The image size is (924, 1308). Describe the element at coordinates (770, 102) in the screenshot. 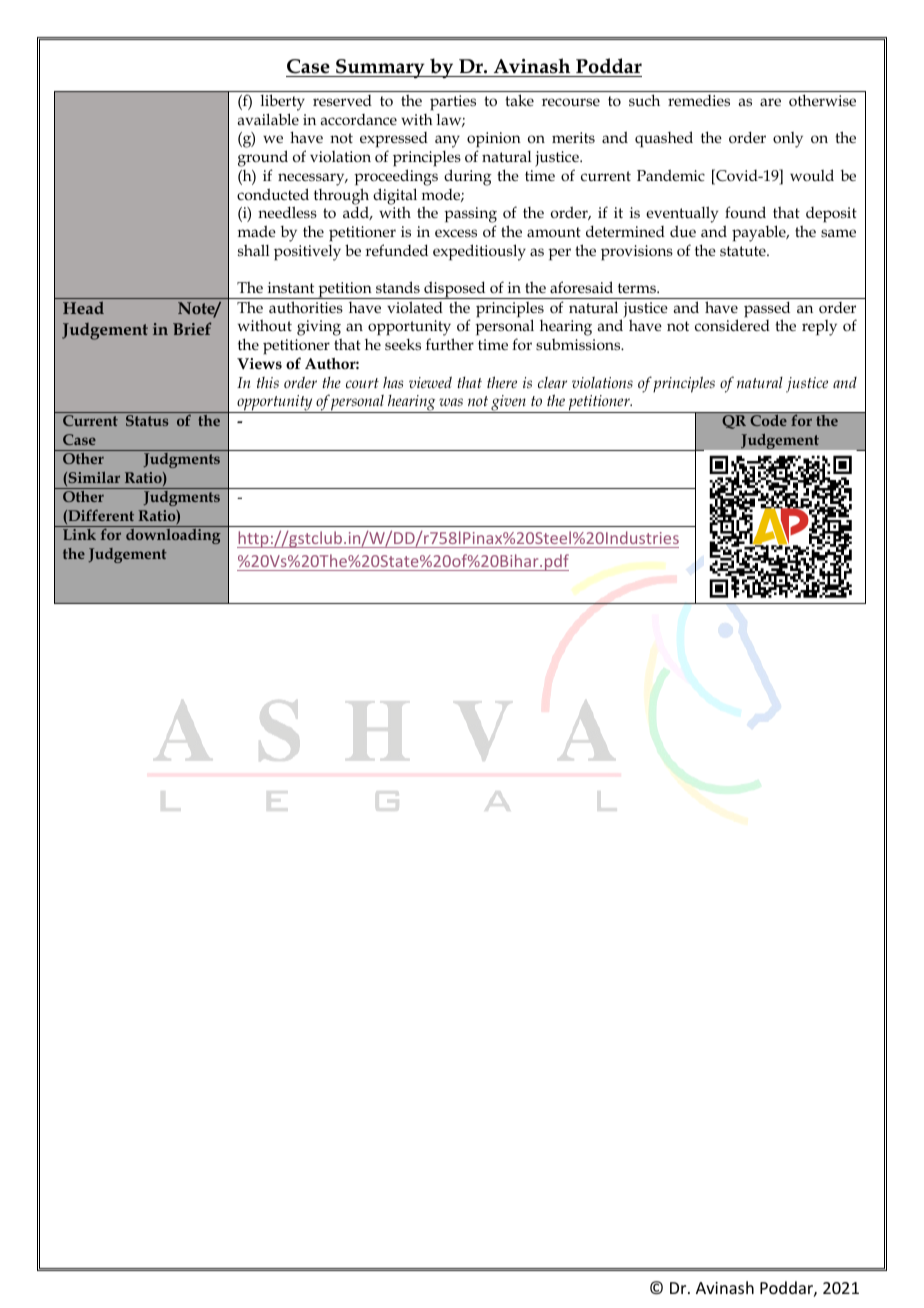

I see `are` at that location.
